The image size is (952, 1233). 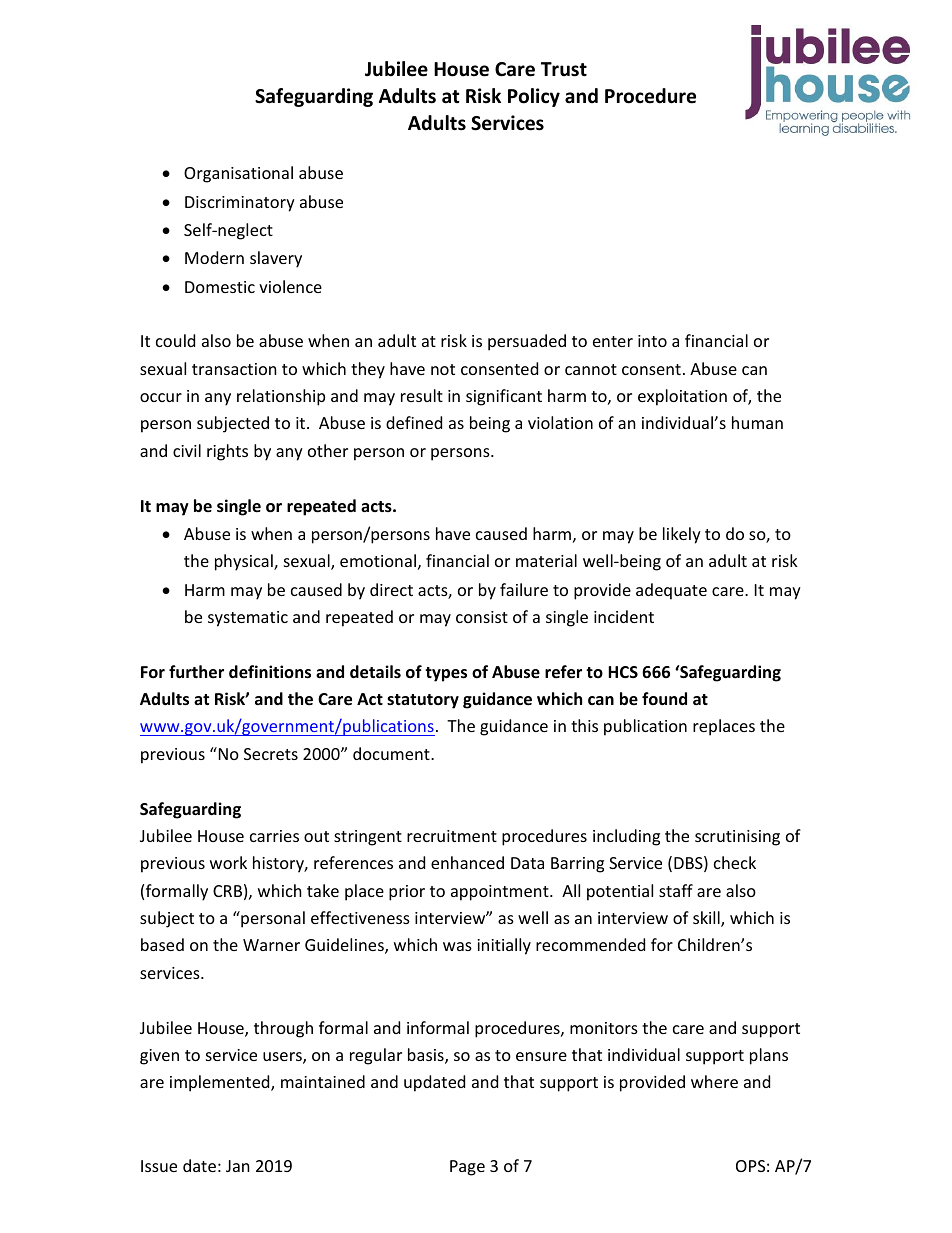 What do you see at coordinates (671, 591) in the screenshot?
I see `adequate` at bounding box center [671, 591].
